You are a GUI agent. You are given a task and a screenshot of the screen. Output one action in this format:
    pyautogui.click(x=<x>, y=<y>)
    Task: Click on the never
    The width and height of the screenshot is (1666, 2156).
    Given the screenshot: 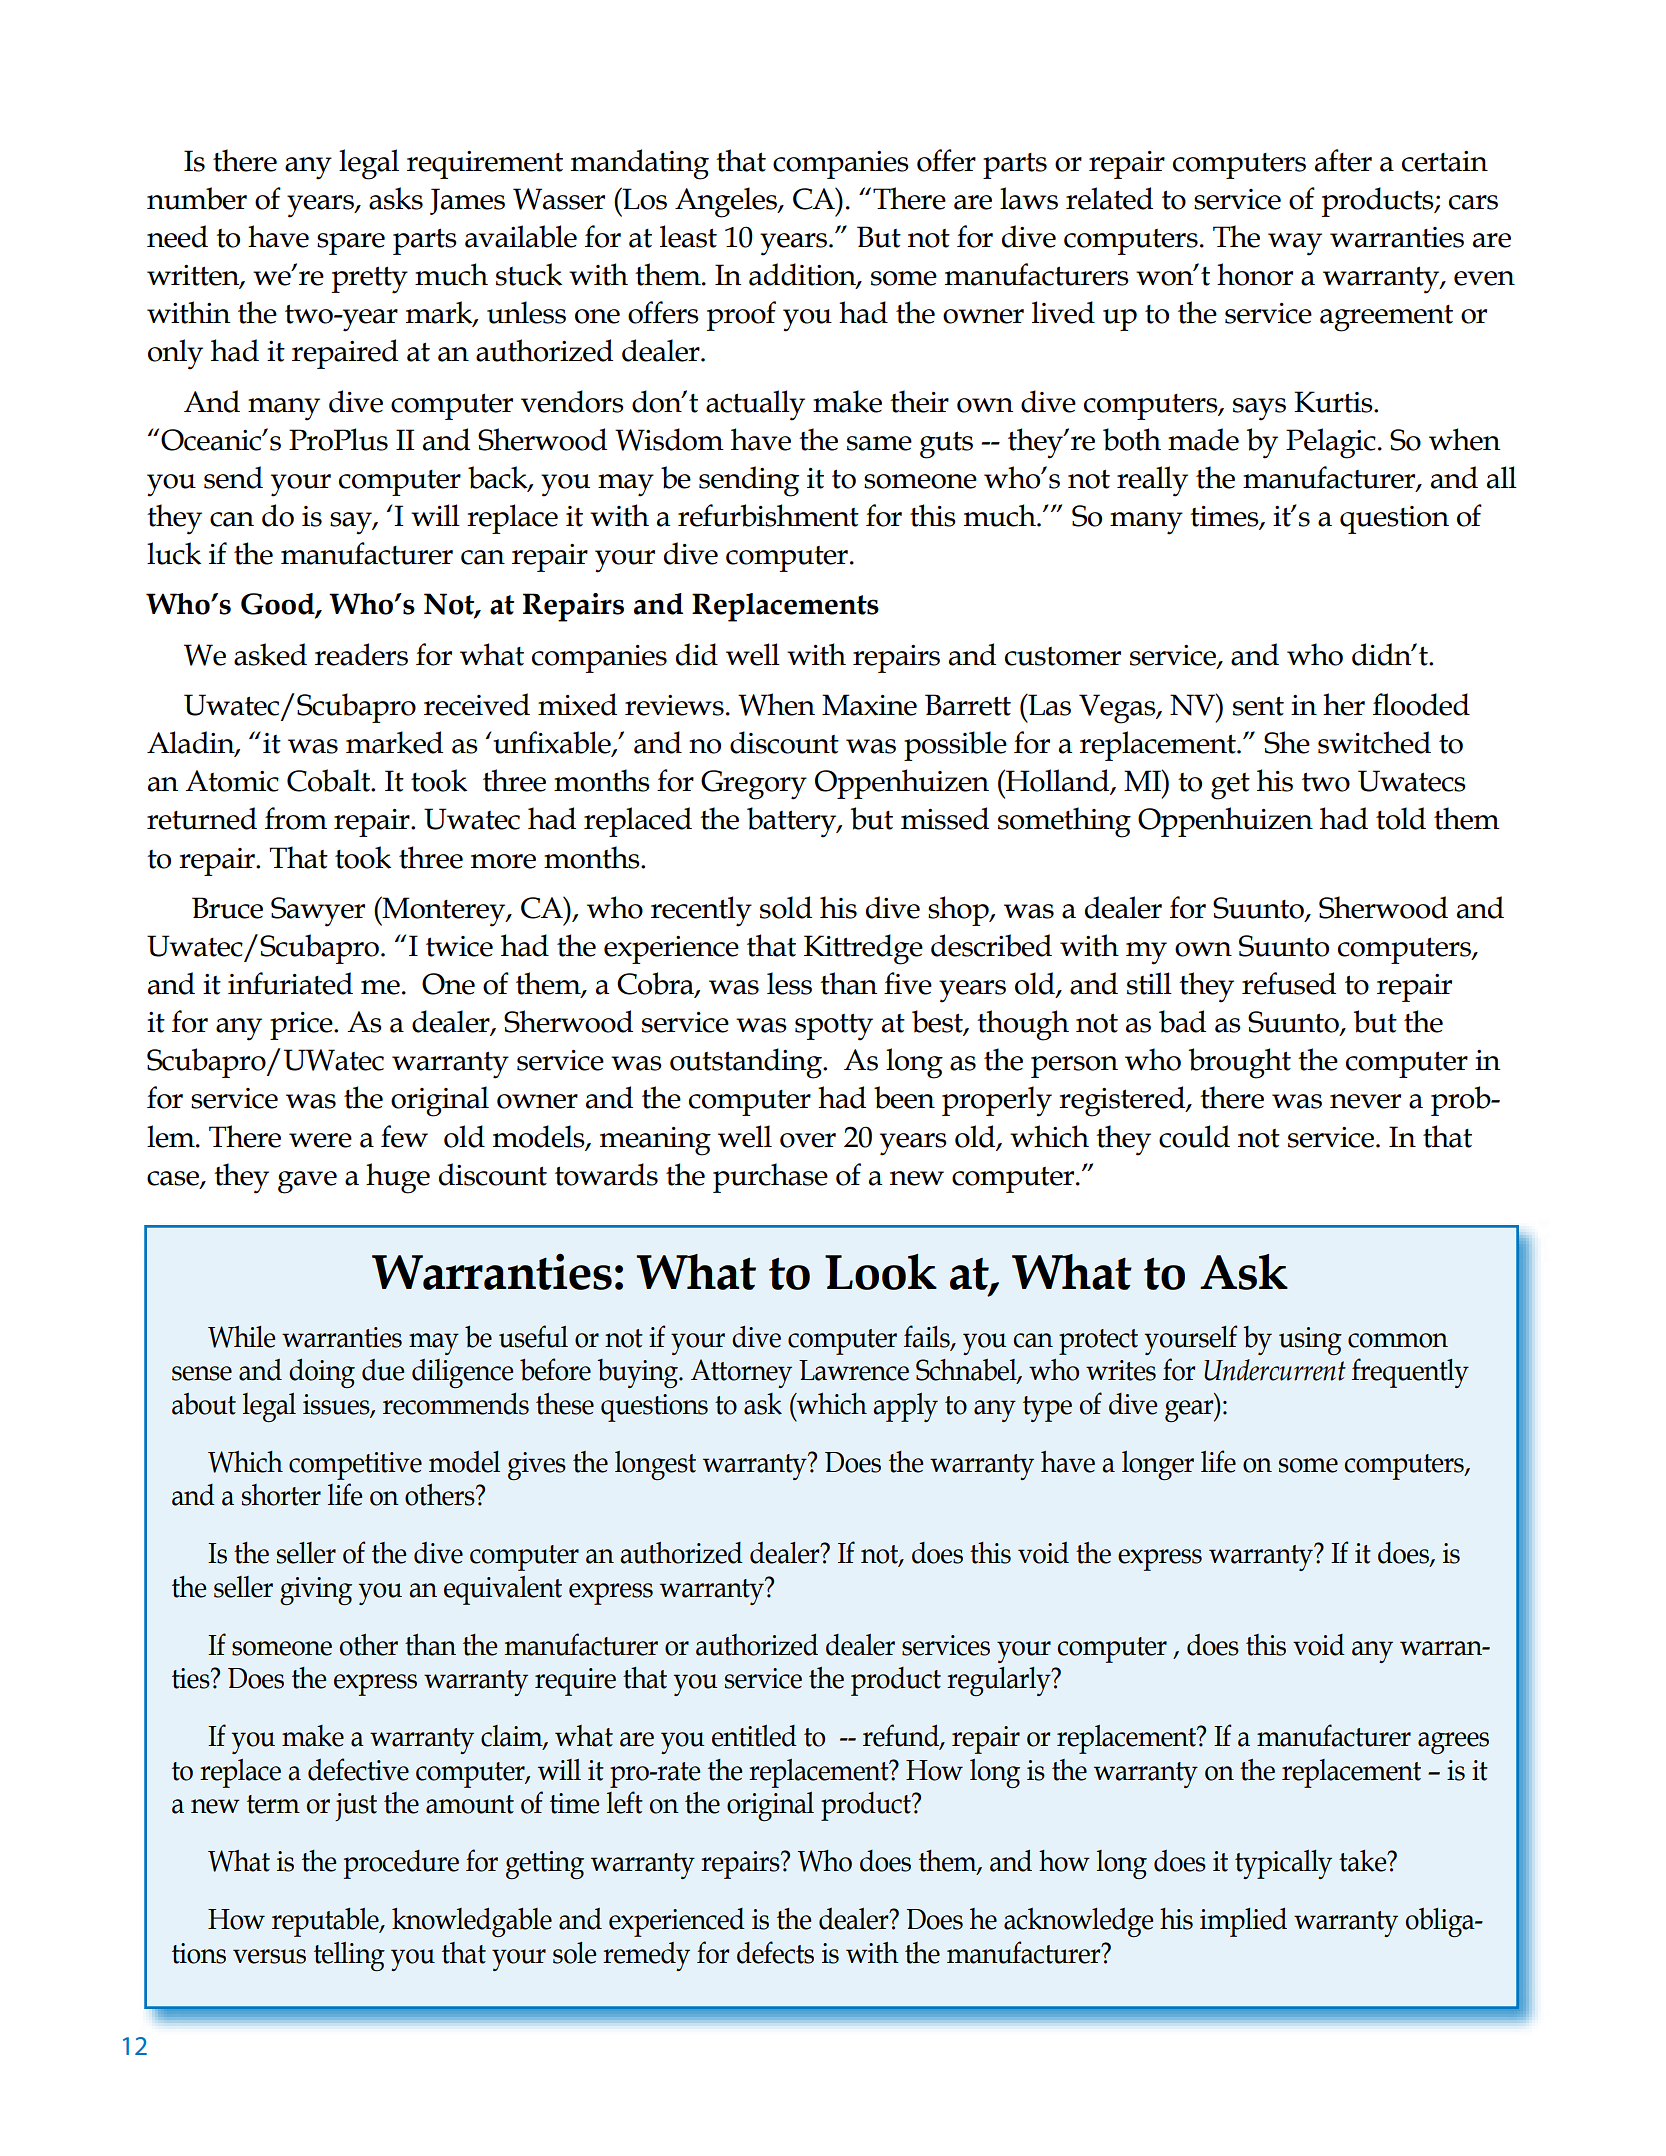 What is the action you would take?
    pyautogui.click(x=1365, y=1101)
